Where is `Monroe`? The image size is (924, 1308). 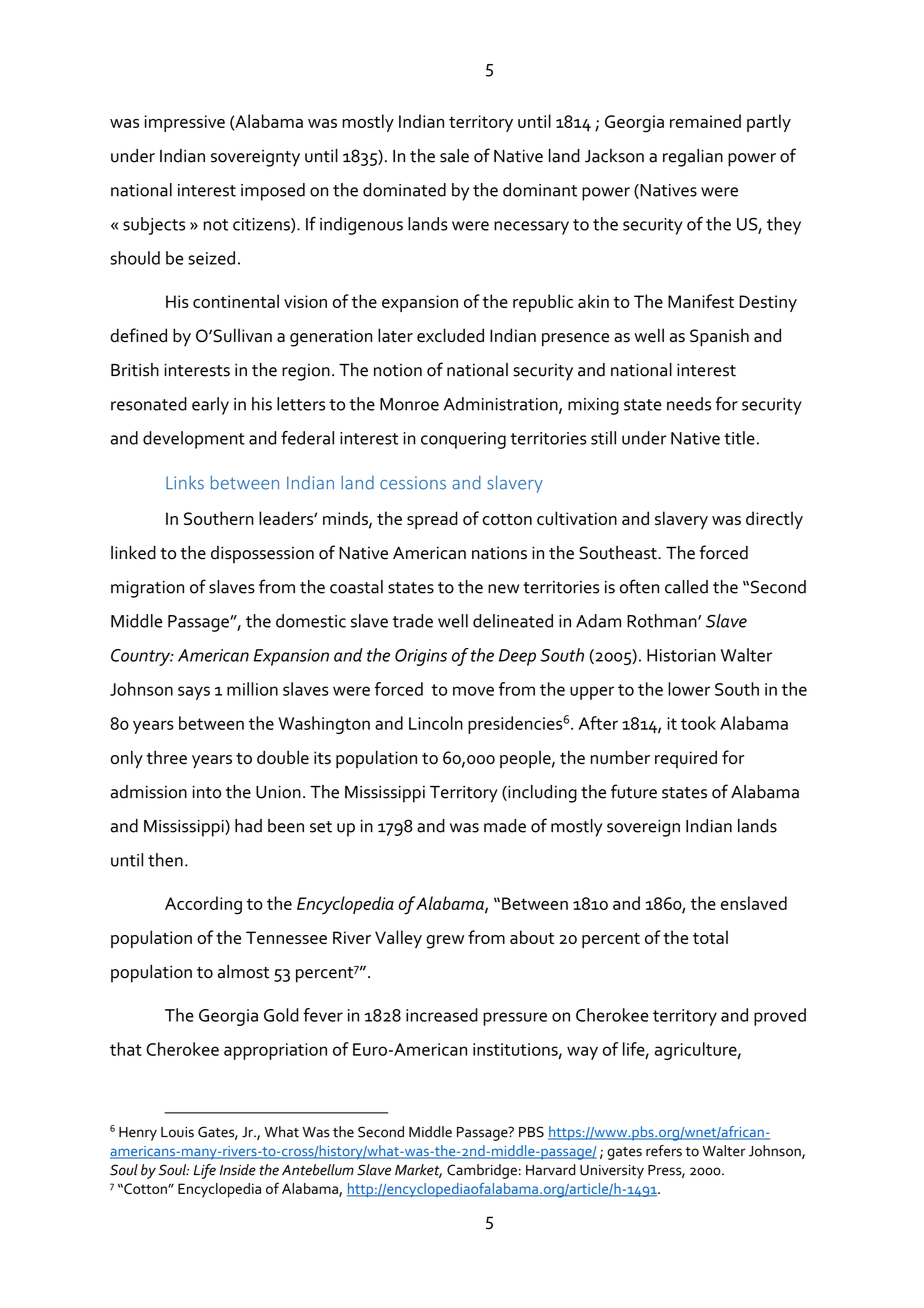 Monroe is located at coordinates (409, 404).
